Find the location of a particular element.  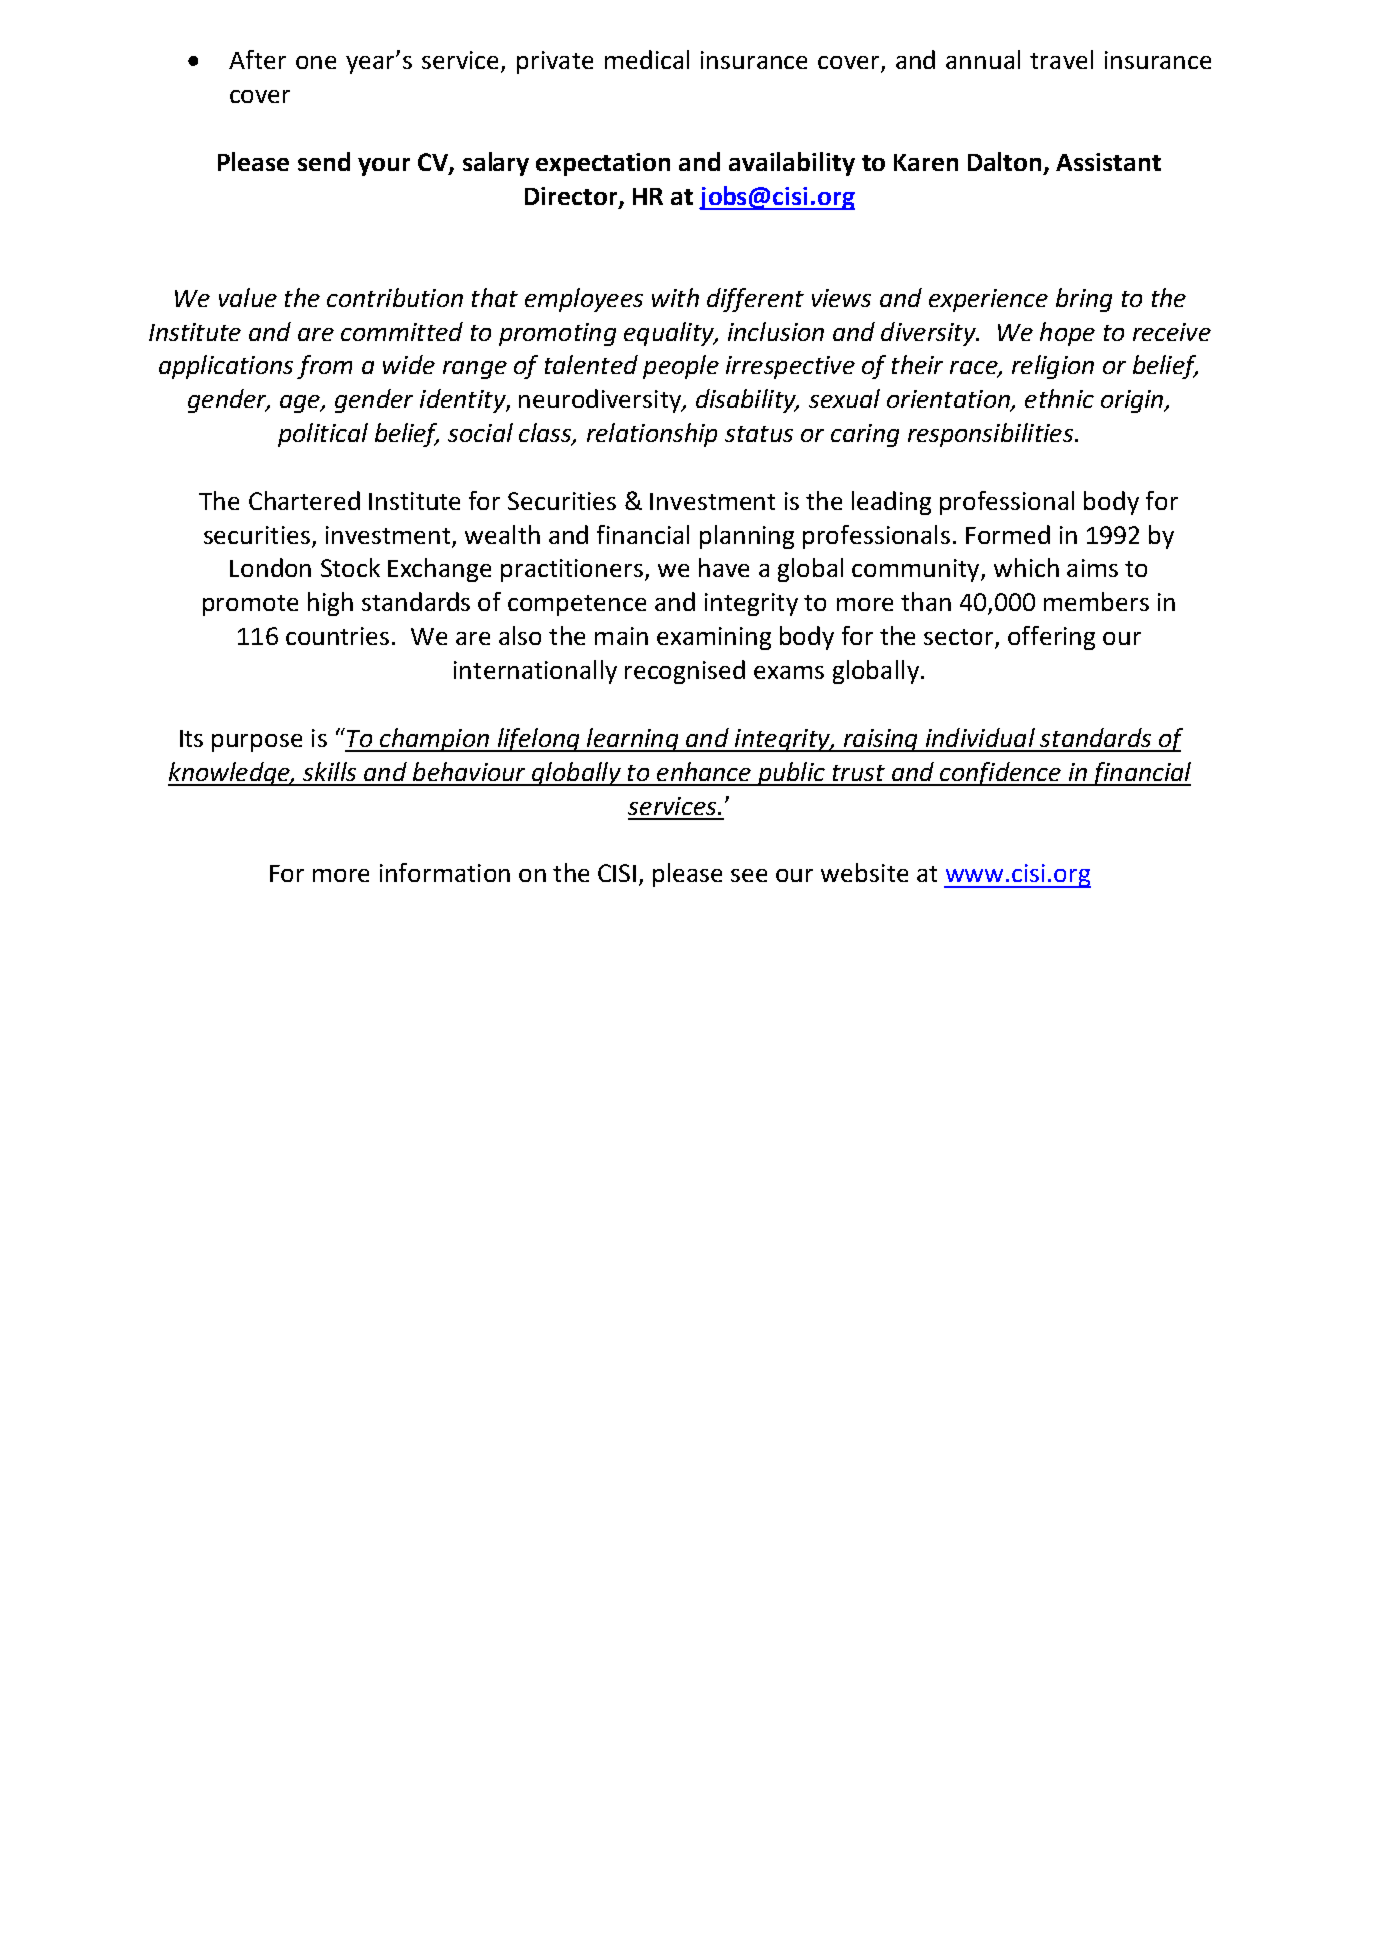

hope is located at coordinates (1067, 334).
